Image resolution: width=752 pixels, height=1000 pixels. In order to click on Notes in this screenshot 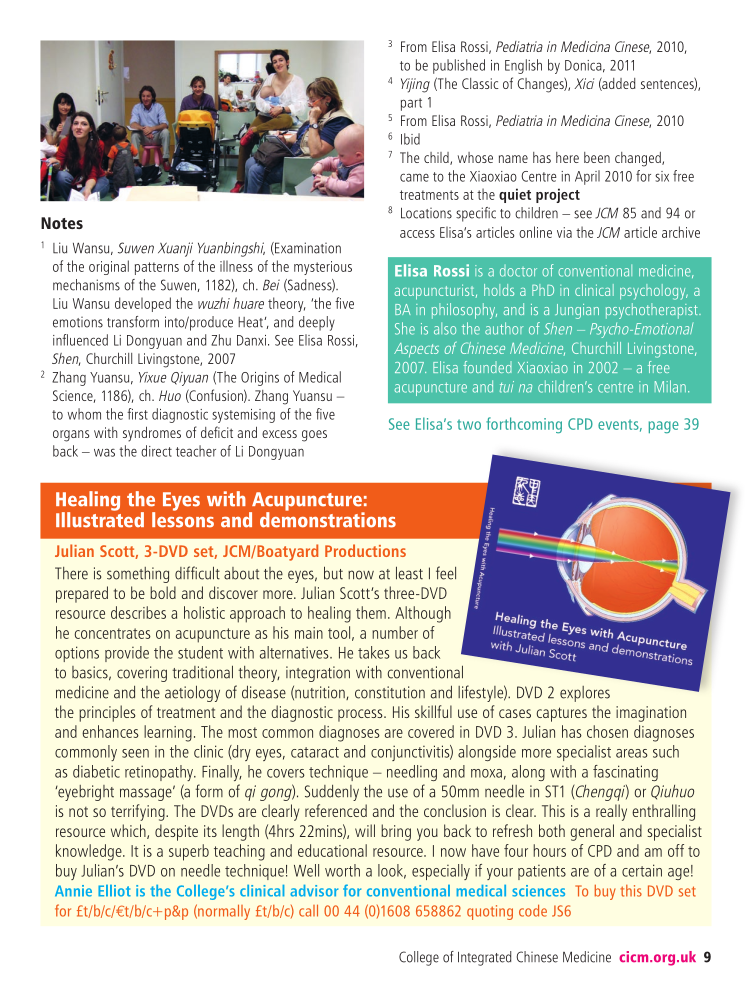, I will do `click(62, 223)`.
